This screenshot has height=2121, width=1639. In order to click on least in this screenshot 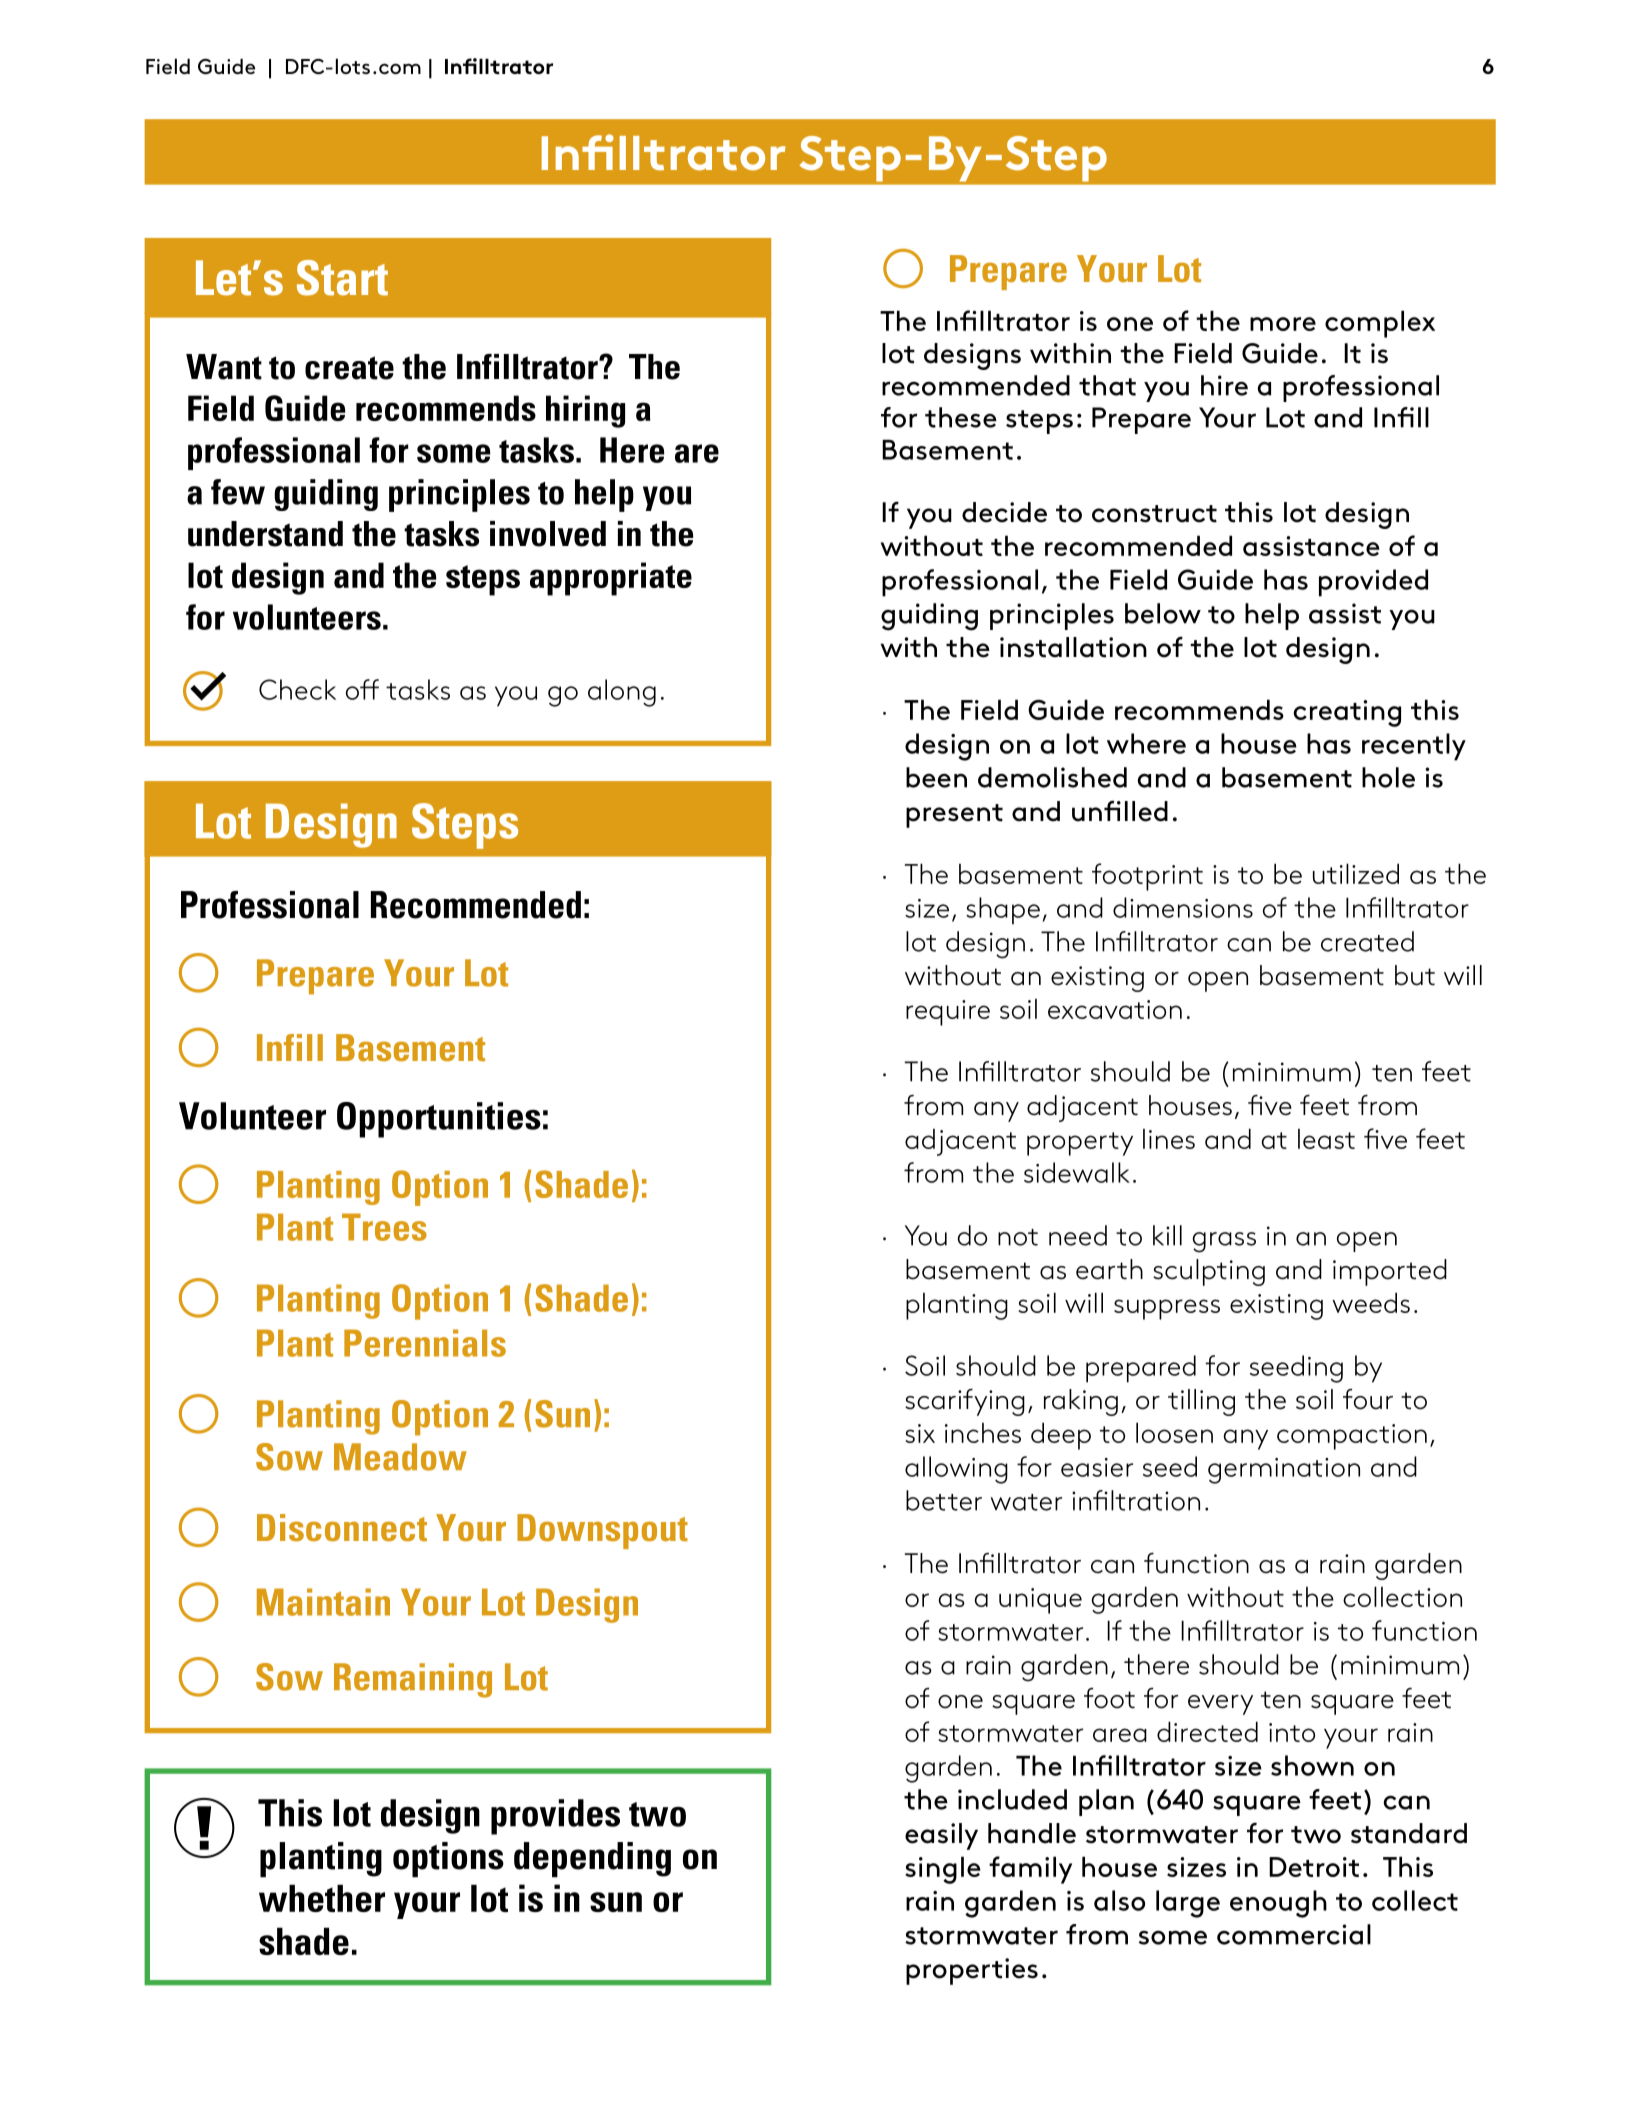, I will do `click(1326, 1139)`.
